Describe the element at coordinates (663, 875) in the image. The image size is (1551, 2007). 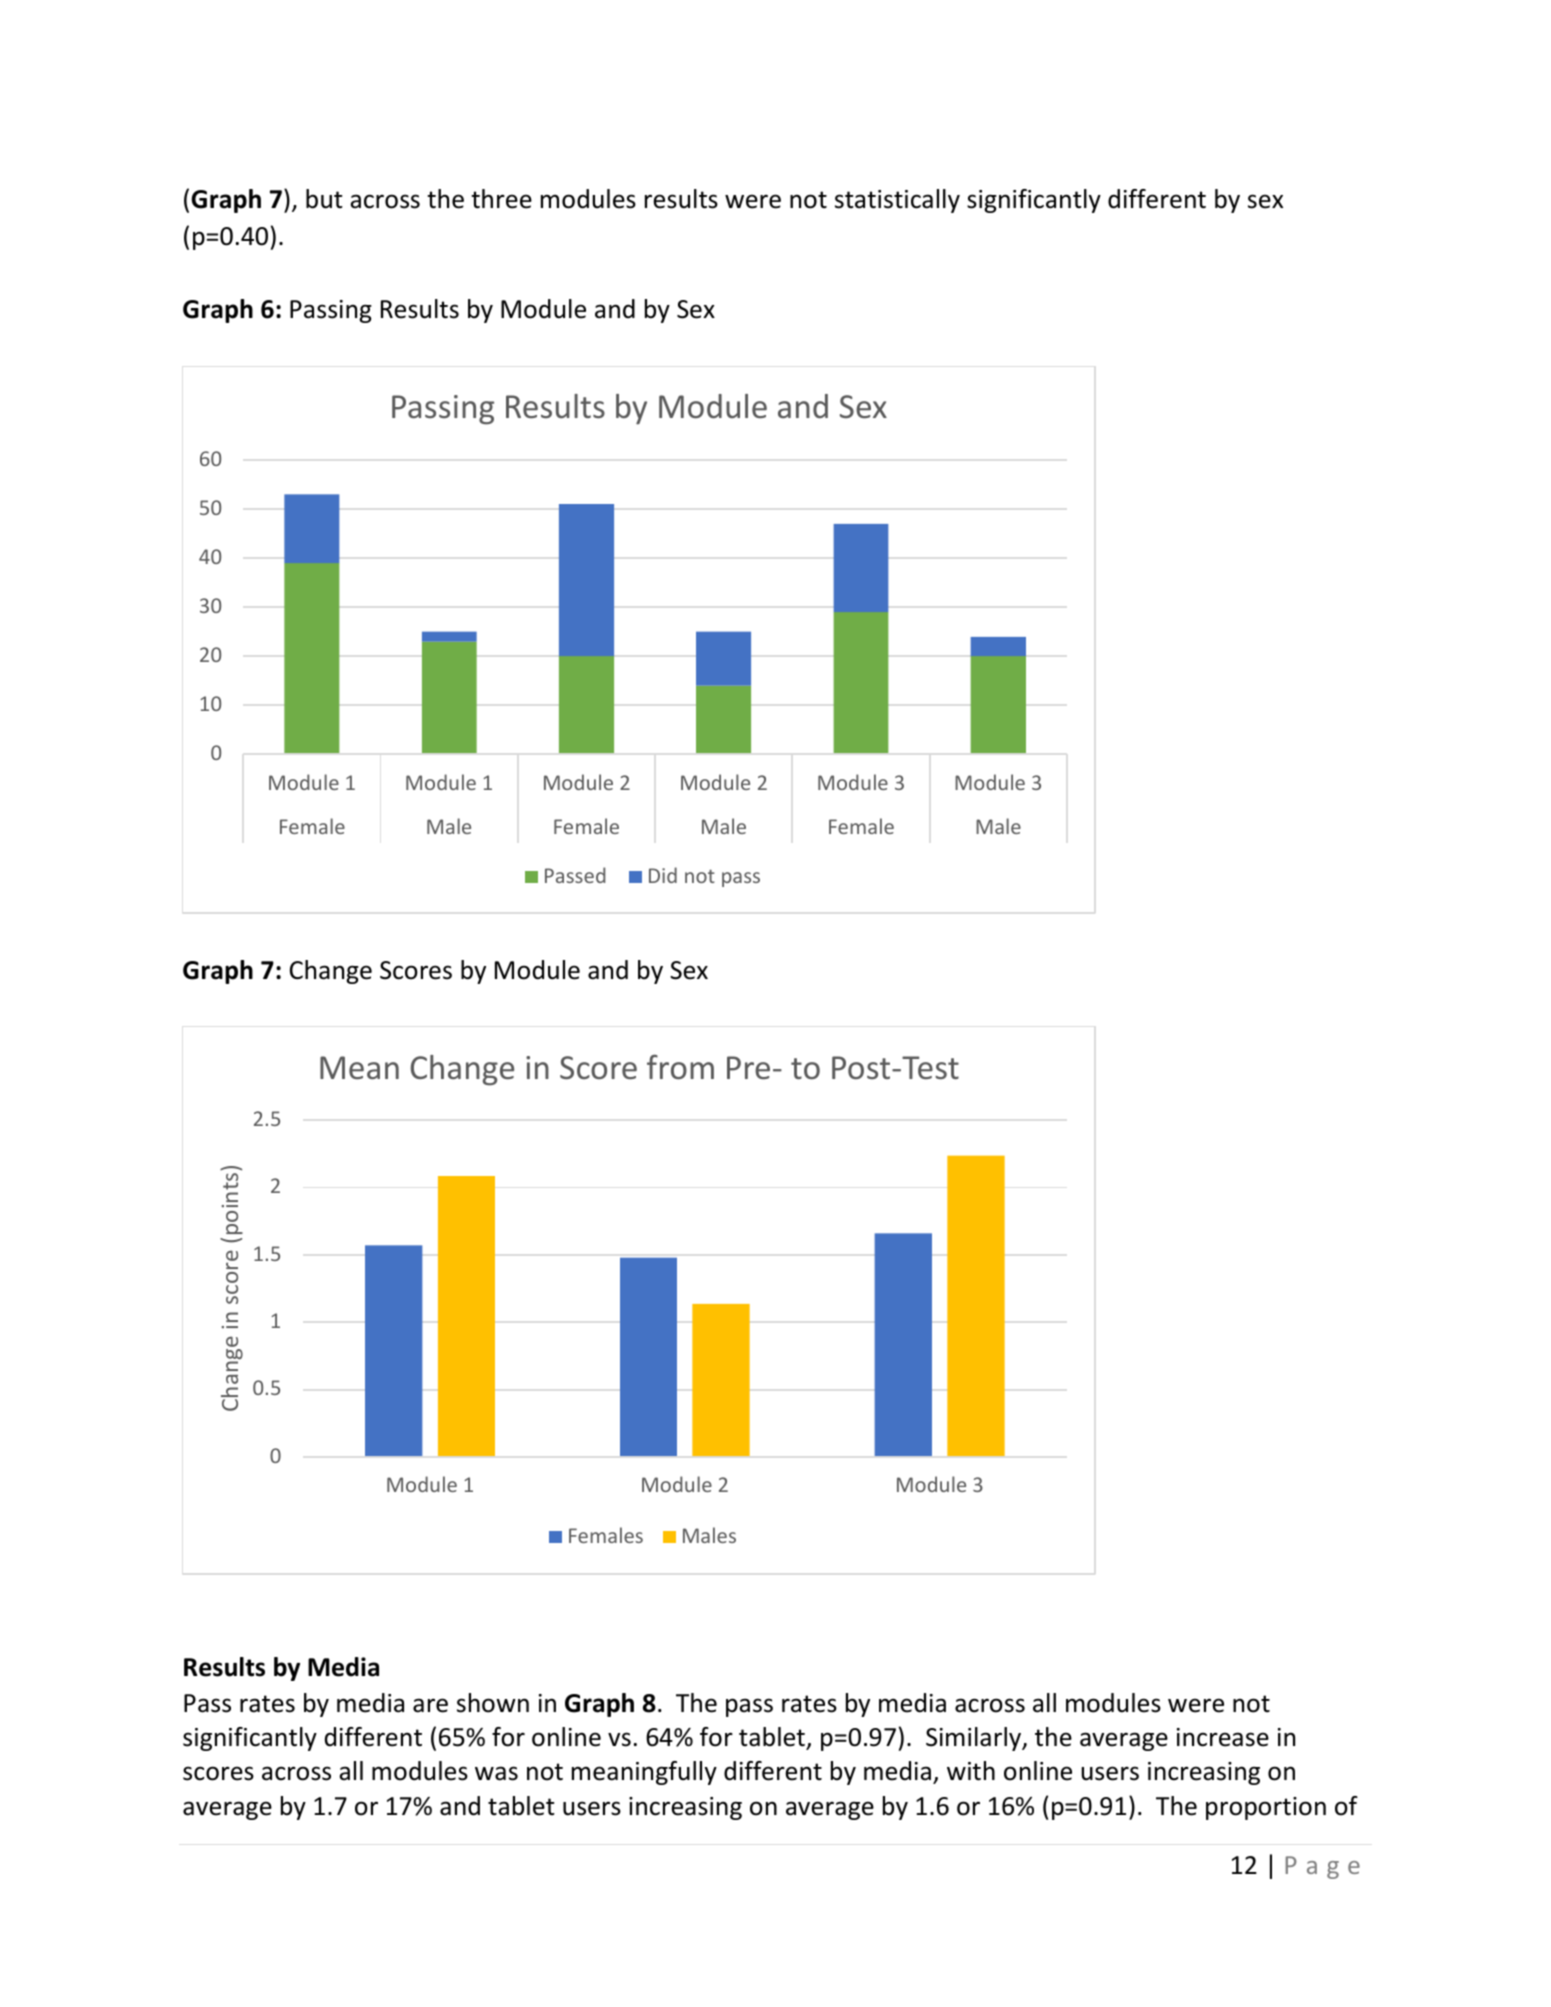
I see `Did` at that location.
